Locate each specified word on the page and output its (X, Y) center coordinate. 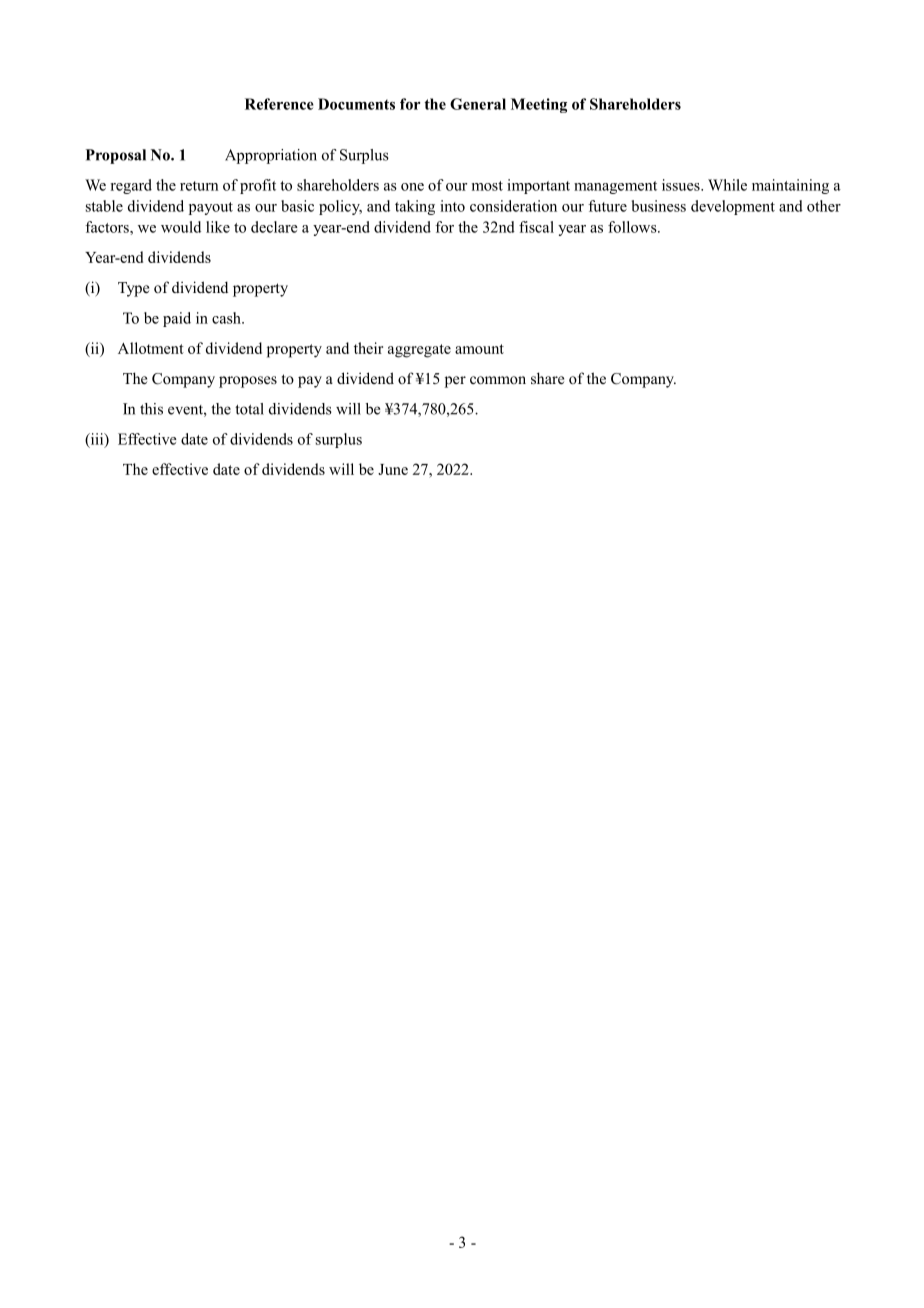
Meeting (539, 105)
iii (97, 440)
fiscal (536, 227)
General (478, 104)
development (733, 207)
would (181, 227)
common (498, 380)
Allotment (151, 348)
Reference (279, 104)
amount (479, 349)
